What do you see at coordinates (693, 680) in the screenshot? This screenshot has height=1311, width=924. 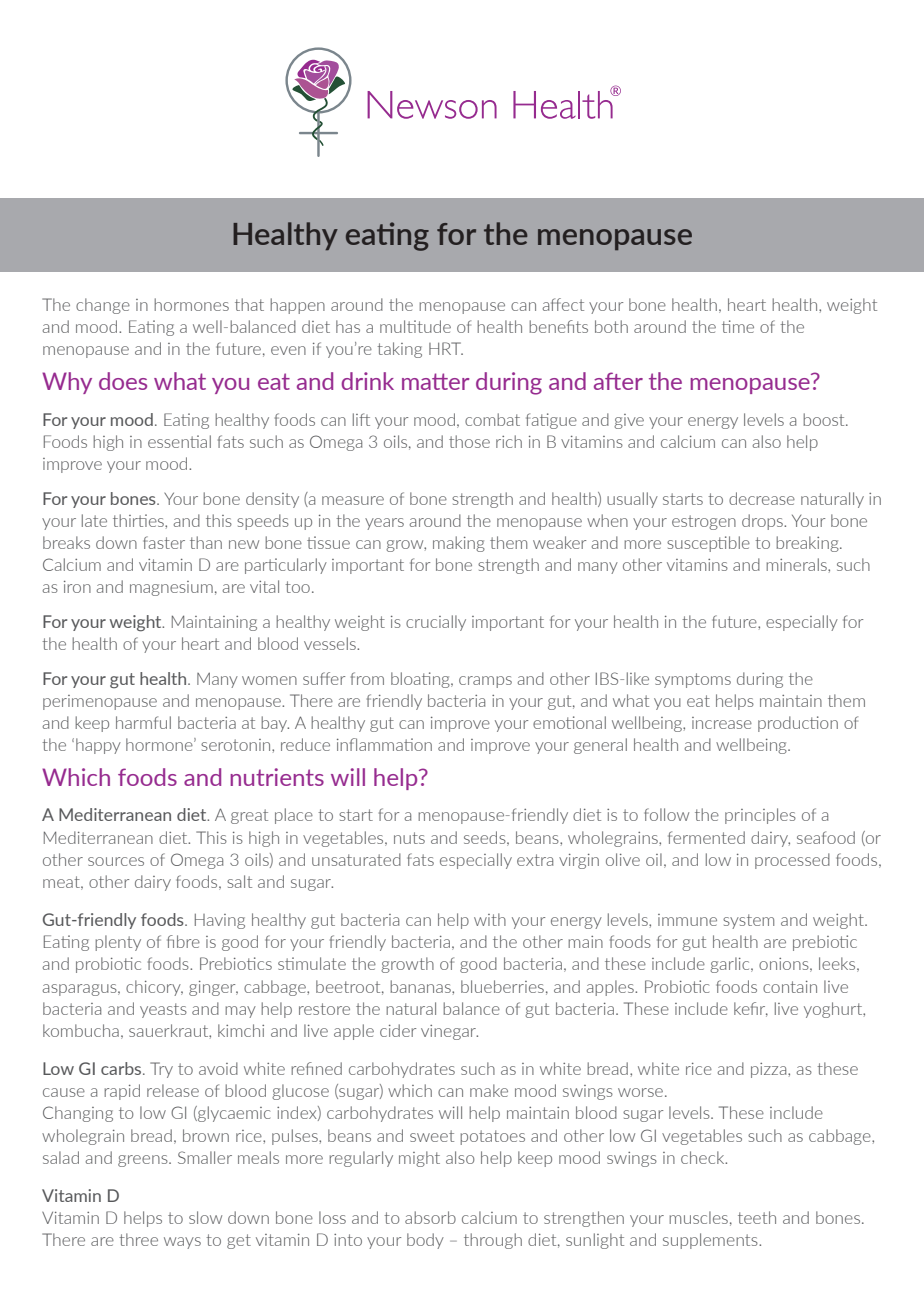 I see `symptoms` at bounding box center [693, 680].
